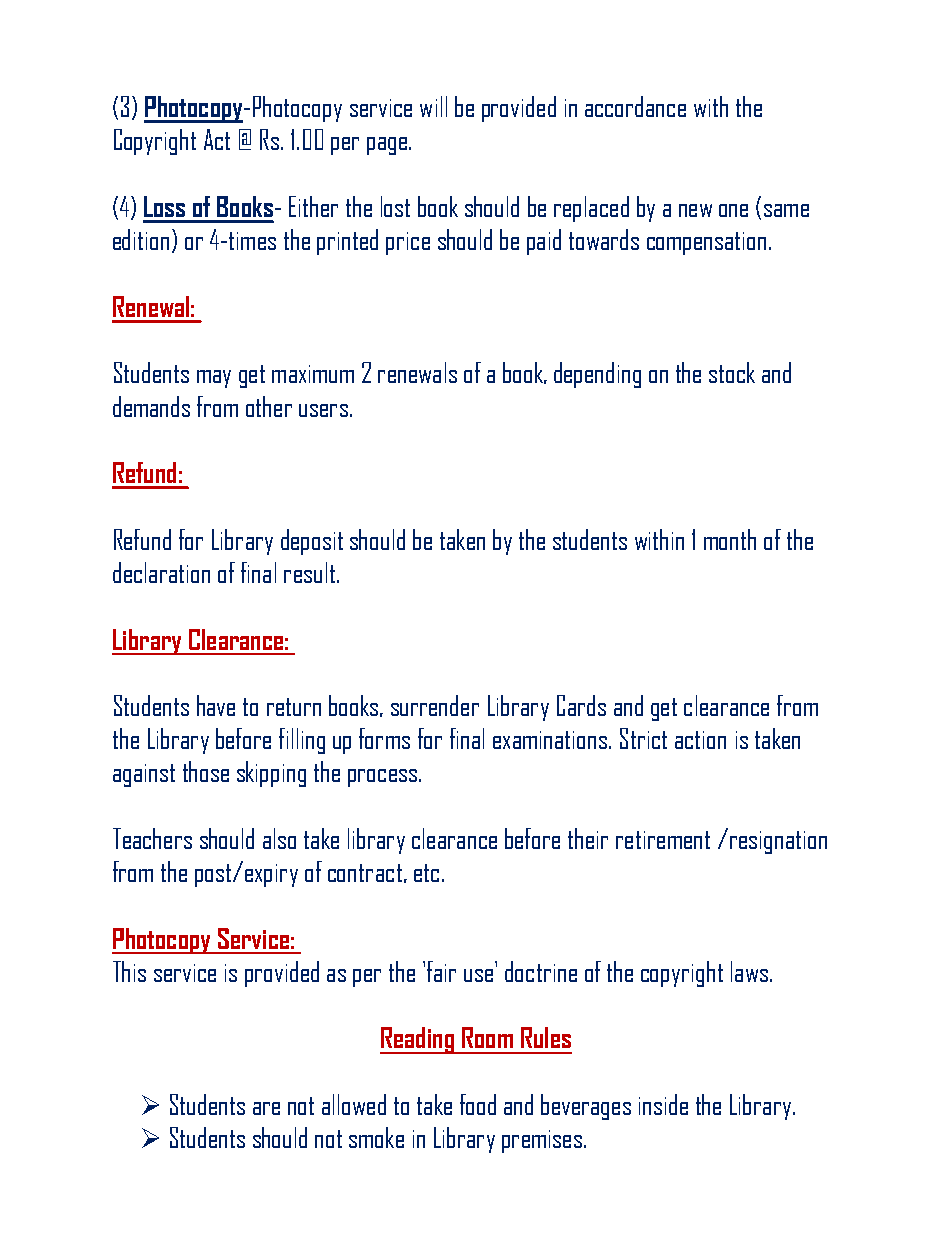 The width and height of the screenshot is (952, 1233). I want to click on will, so click(433, 106).
